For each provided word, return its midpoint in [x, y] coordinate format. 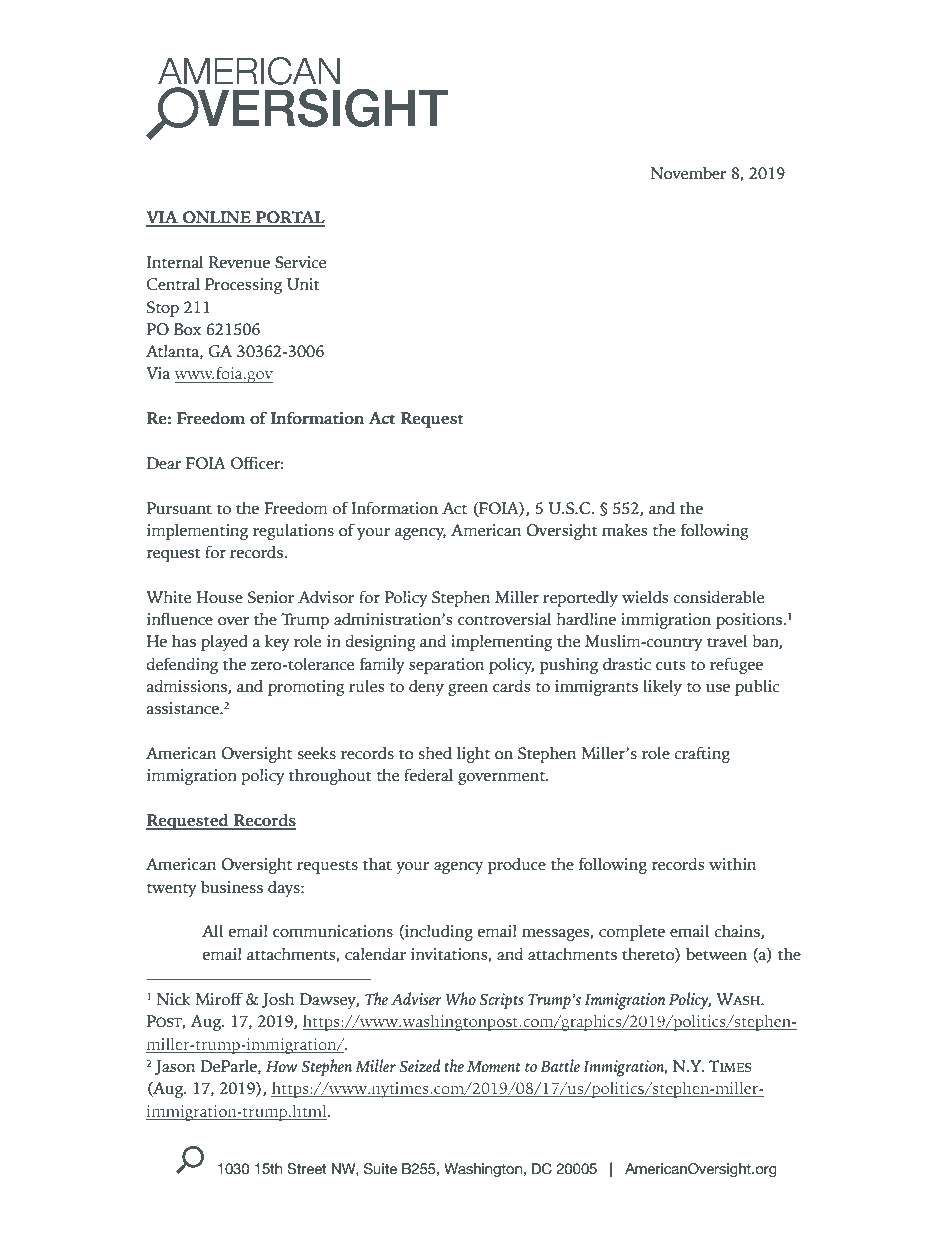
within [732, 864]
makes [625, 530]
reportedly [580, 599]
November [688, 173]
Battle [560, 1065]
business [232, 887]
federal [428, 775]
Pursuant [179, 508]
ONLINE [217, 218]
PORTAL [289, 218]
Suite [380, 1169]
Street [307, 1169]
